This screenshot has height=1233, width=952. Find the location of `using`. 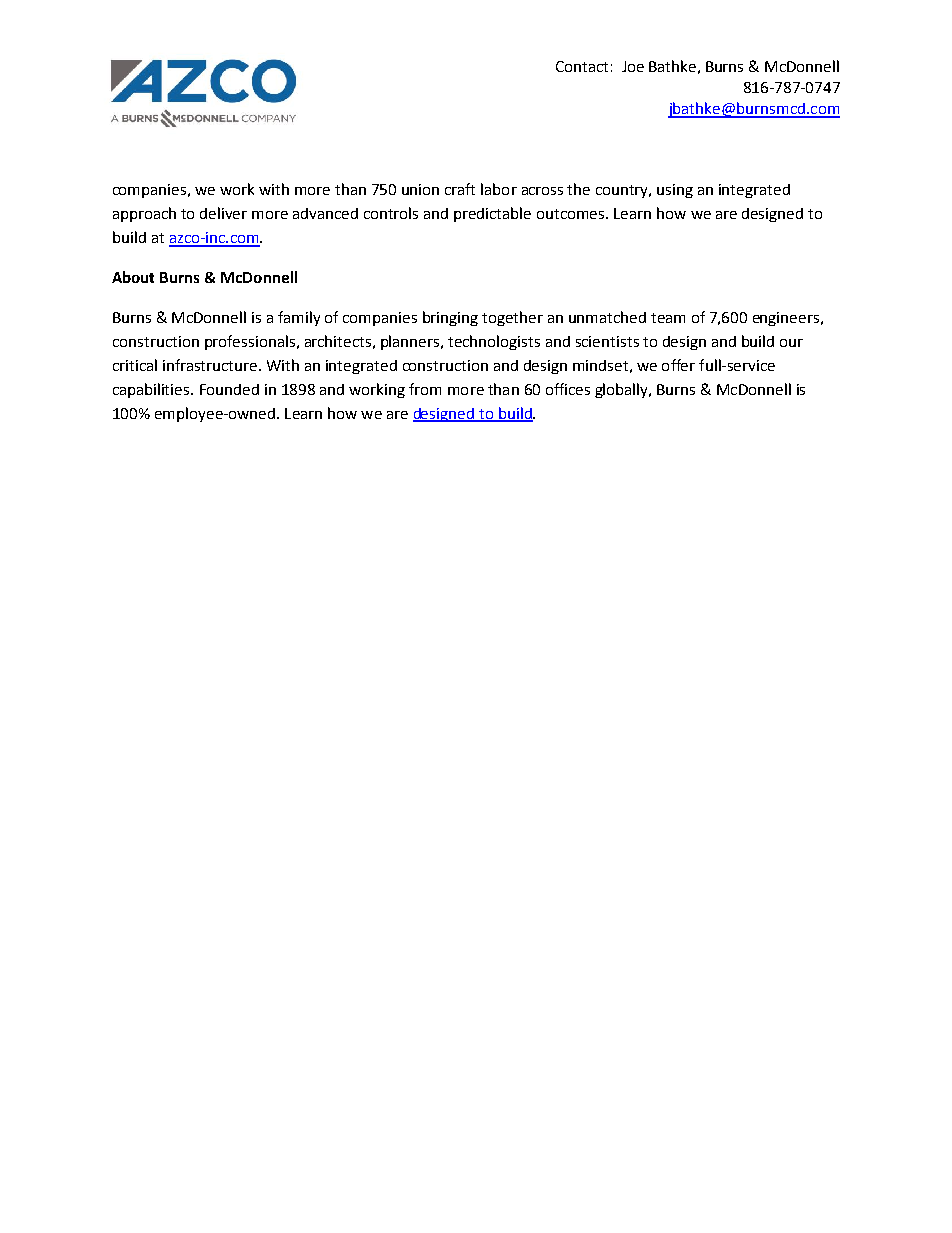

using is located at coordinates (675, 191).
